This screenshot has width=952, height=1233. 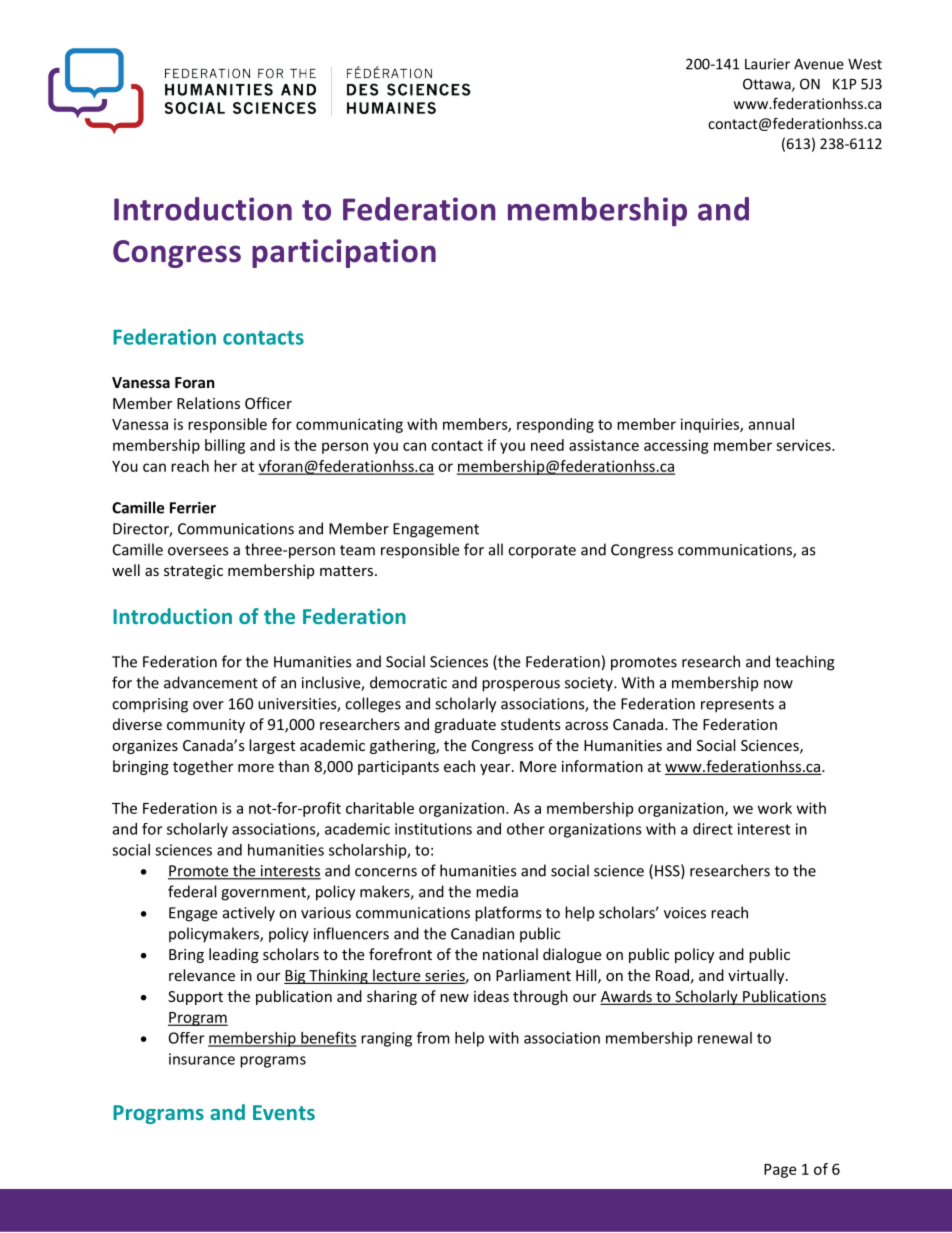 I want to click on Page, so click(x=780, y=1171).
